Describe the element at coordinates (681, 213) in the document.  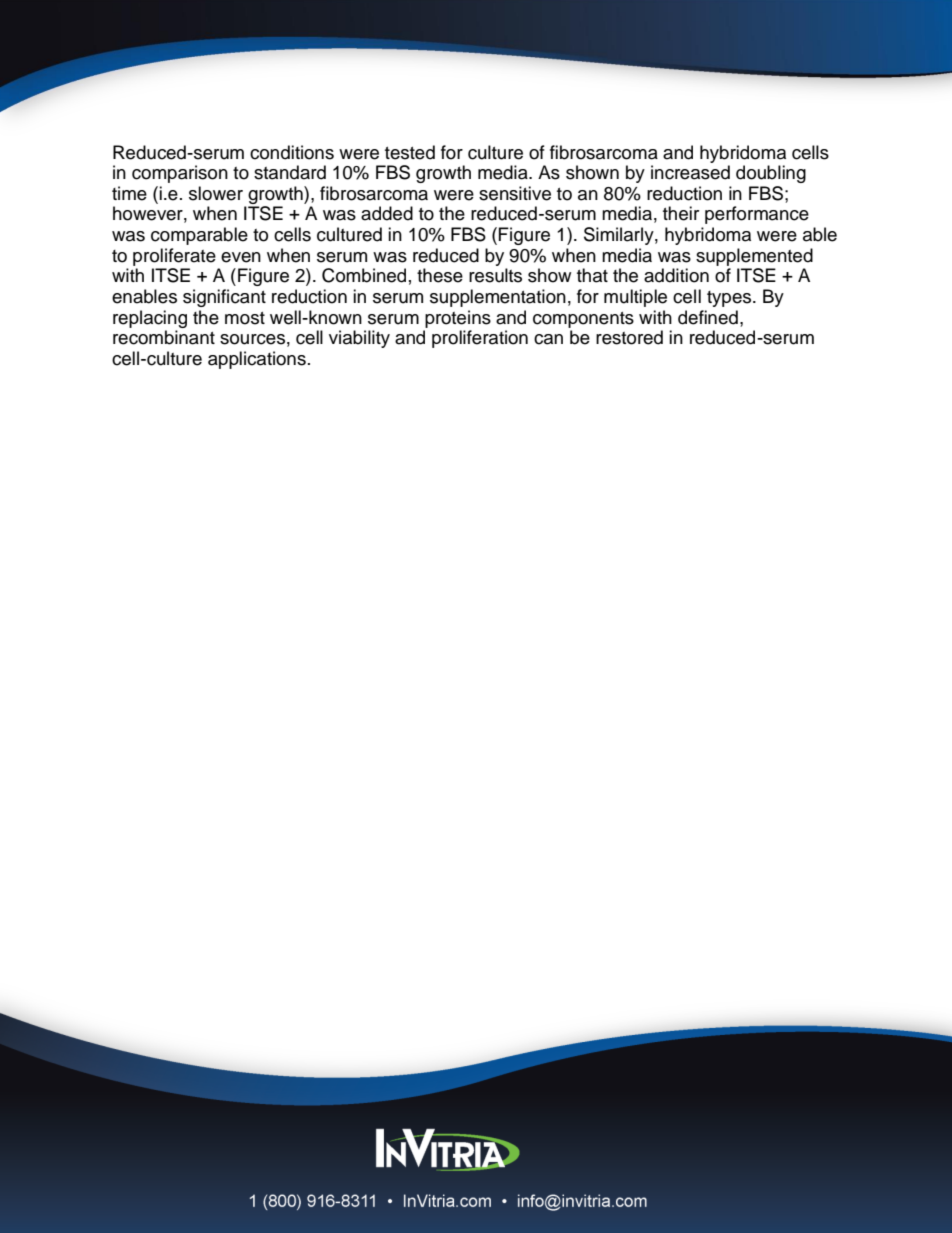
I see `their` at that location.
